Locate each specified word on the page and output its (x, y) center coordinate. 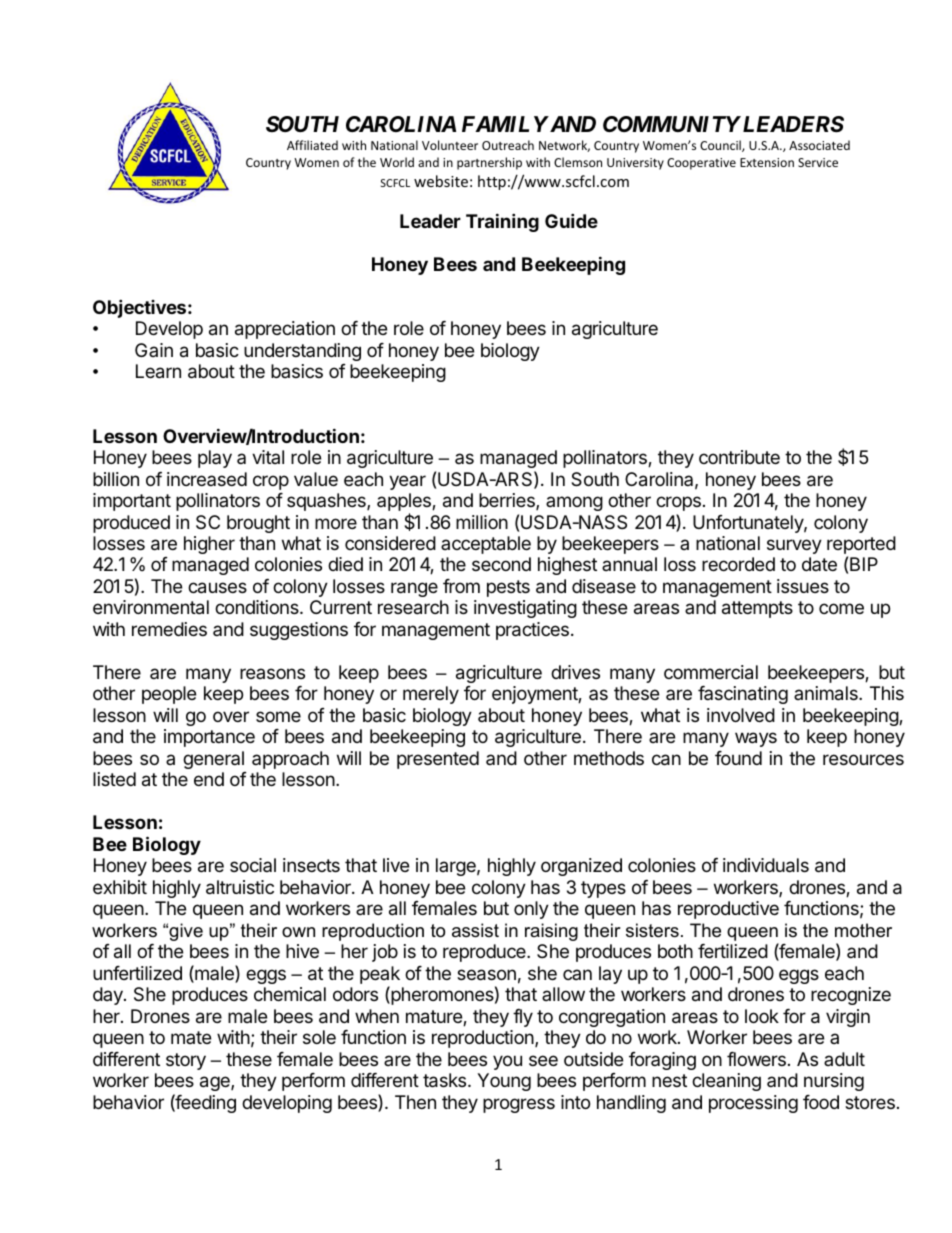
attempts (757, 609)
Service (818, 162)
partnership (489, 163)
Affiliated (312, 145)
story (186, 1061)
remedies (169, 629)
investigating (525, 609)
